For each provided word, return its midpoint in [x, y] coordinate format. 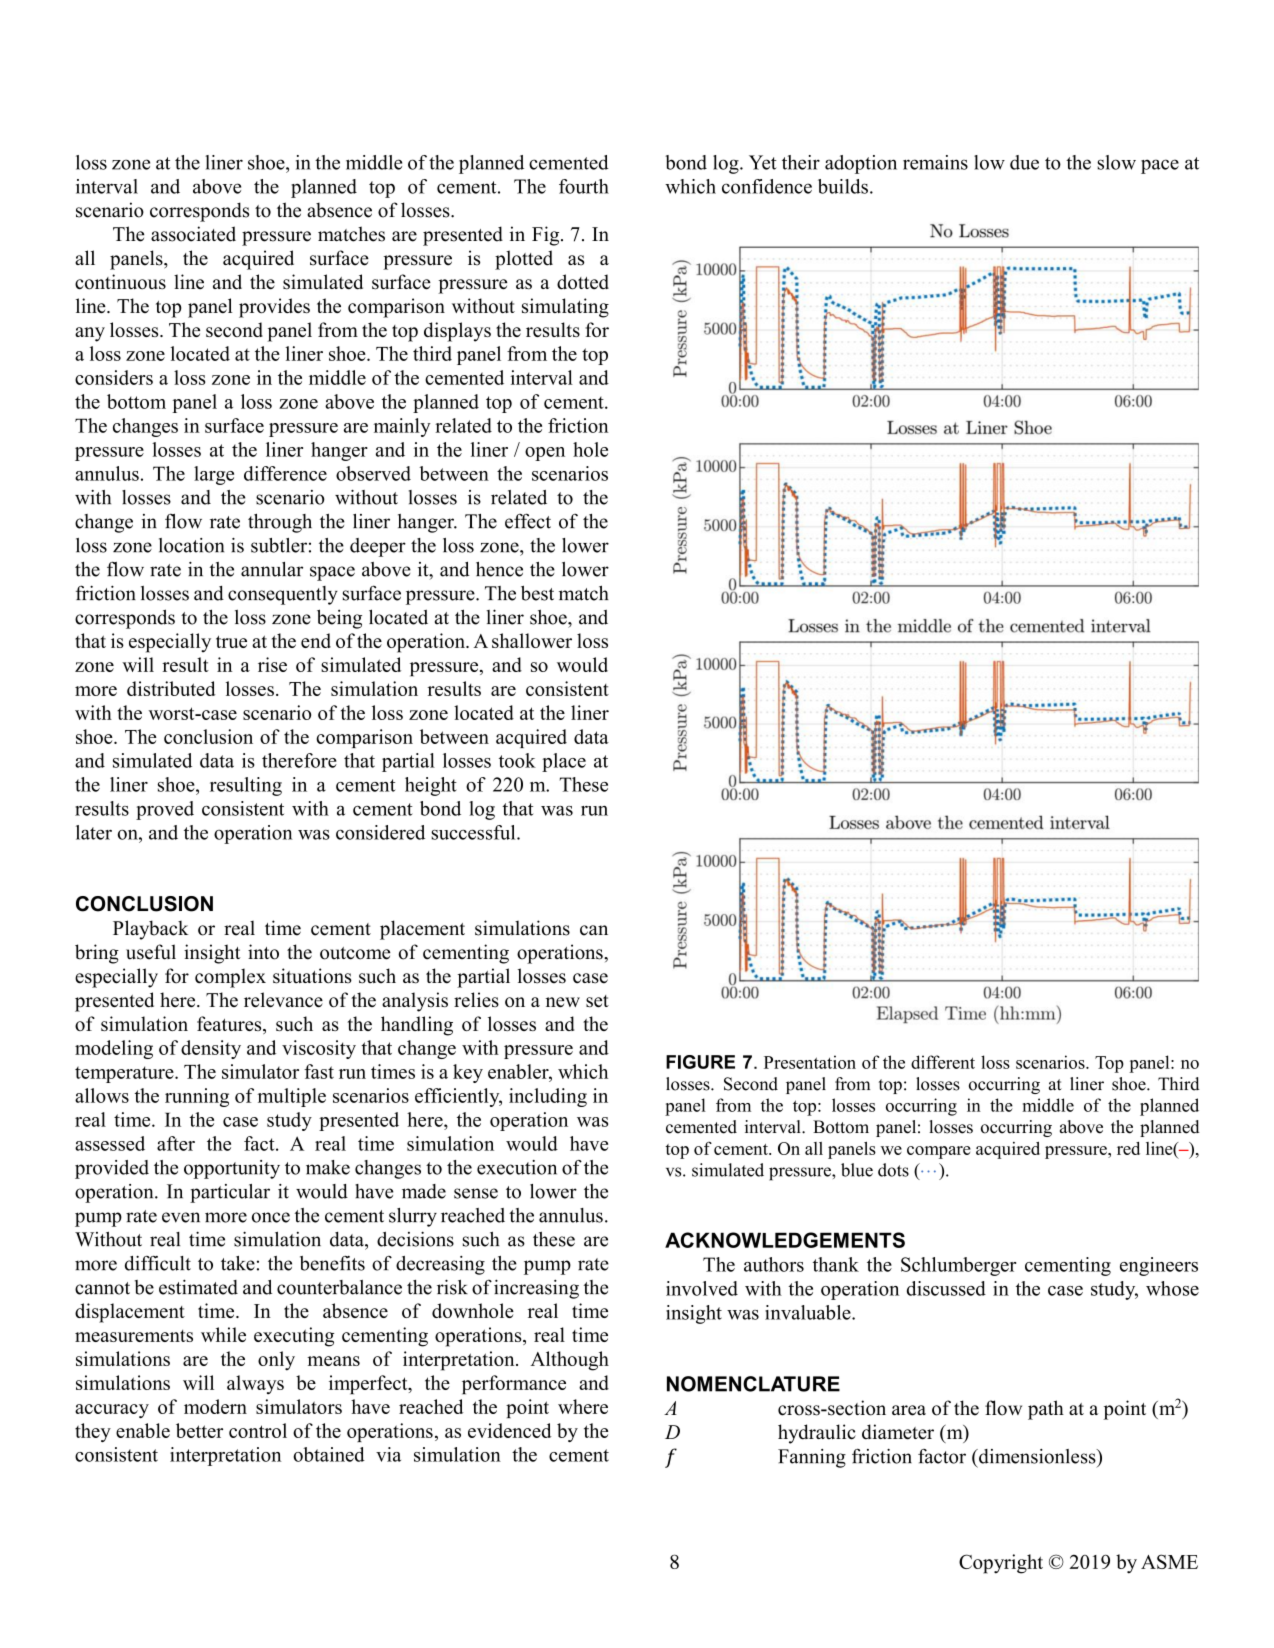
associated [193, 234]
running [197, 1097]
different [943, 1062]
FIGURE [700, 1062]
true [231, 641]
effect [528, 521]
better [199, 1430]
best [537, 593]
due [1024, 162]
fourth [584, 186]
